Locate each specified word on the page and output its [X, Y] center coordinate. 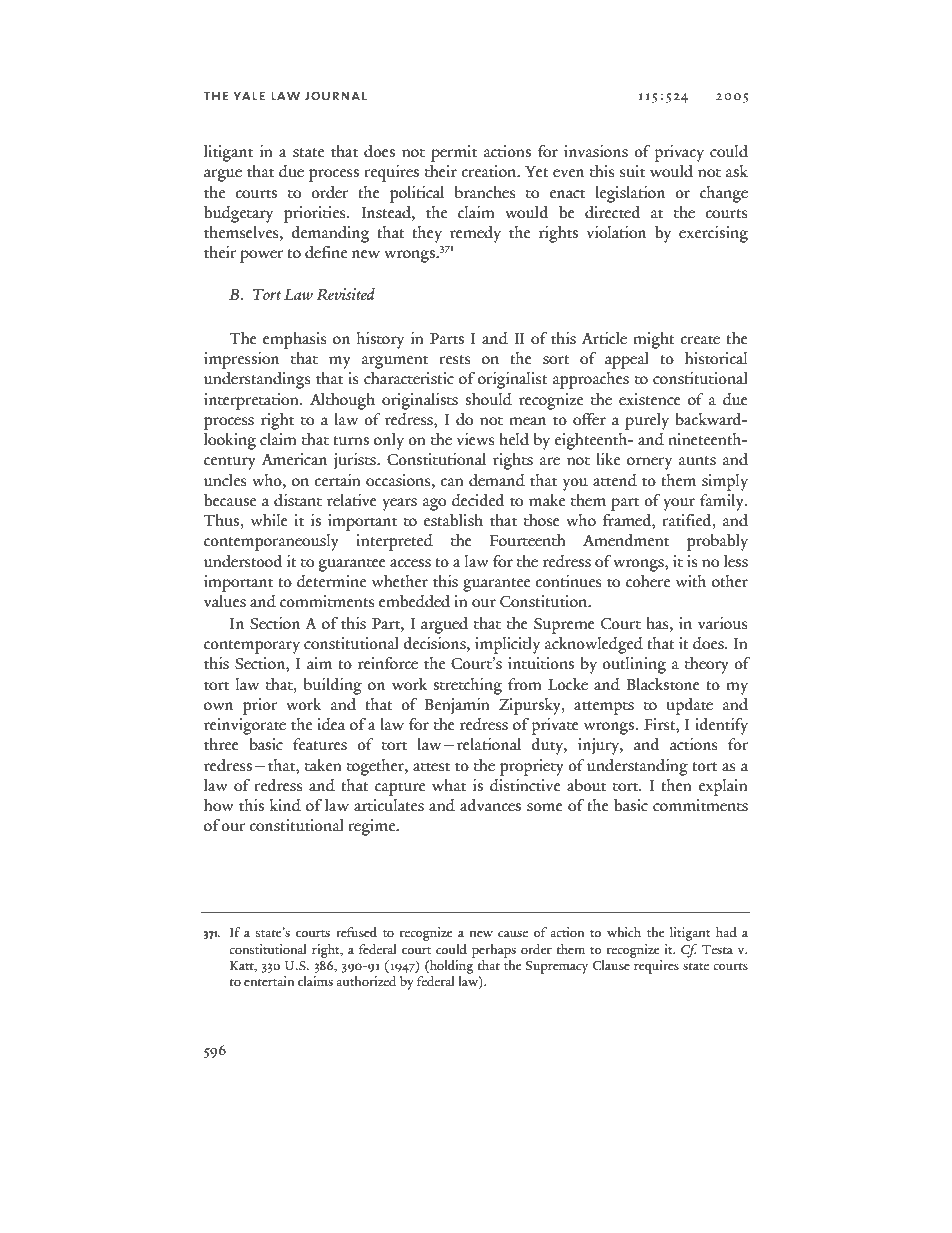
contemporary [252, 647]
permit [454, 153]
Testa [717, 950]
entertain [269, 981]
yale [249, 96]
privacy [679, 153]
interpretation [252, 401]
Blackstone [663, 684]
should [488, 399]
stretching [467, 686]
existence [650, 399]
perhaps [494, 951]
